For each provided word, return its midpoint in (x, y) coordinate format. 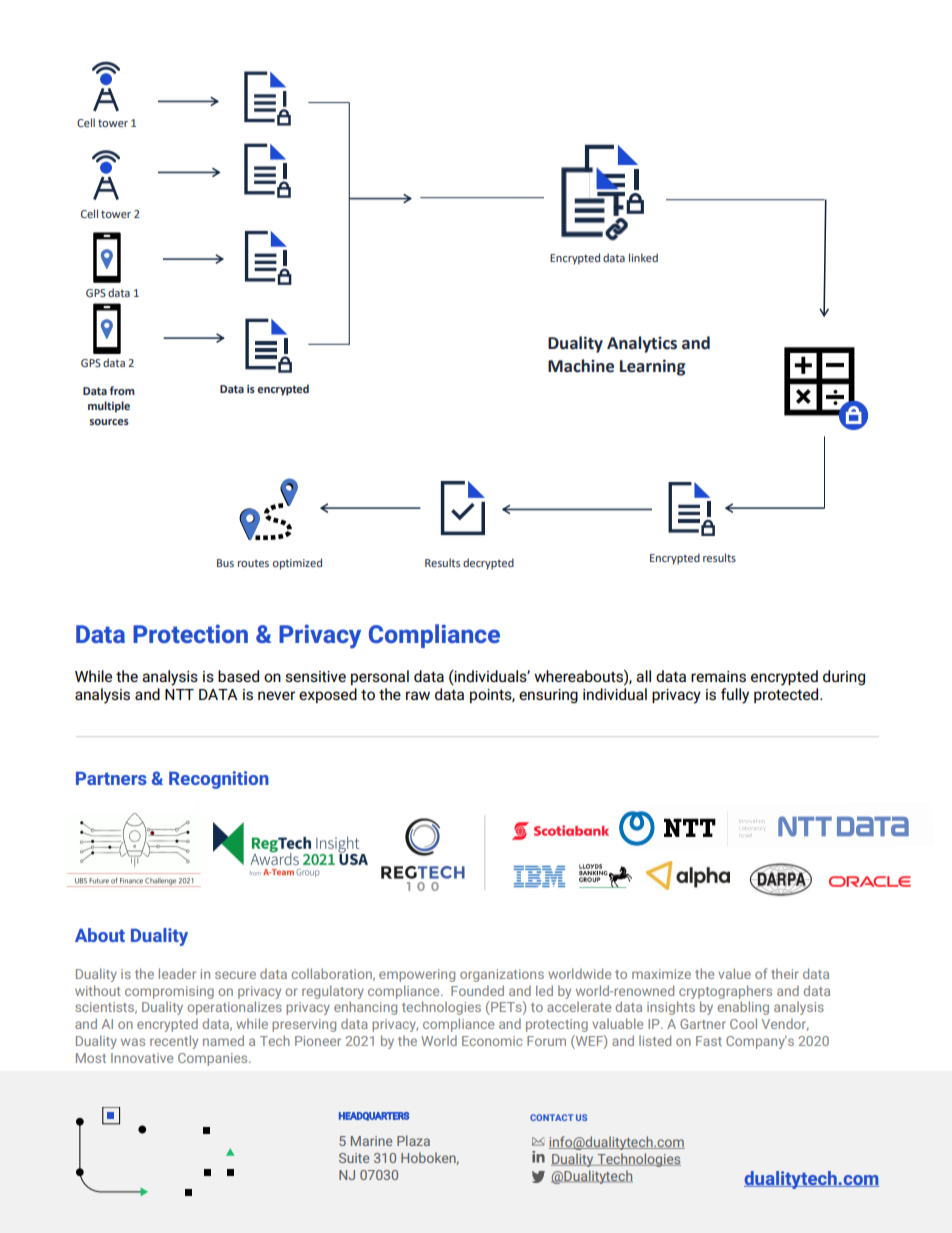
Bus (225, 563)
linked (643, 257)
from (122, 390)
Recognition (219, 780)
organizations (502, 975)
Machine (581, 366)
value (734, 973)
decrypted (488, 564)
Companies (214, 1059)
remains (718, 676)
